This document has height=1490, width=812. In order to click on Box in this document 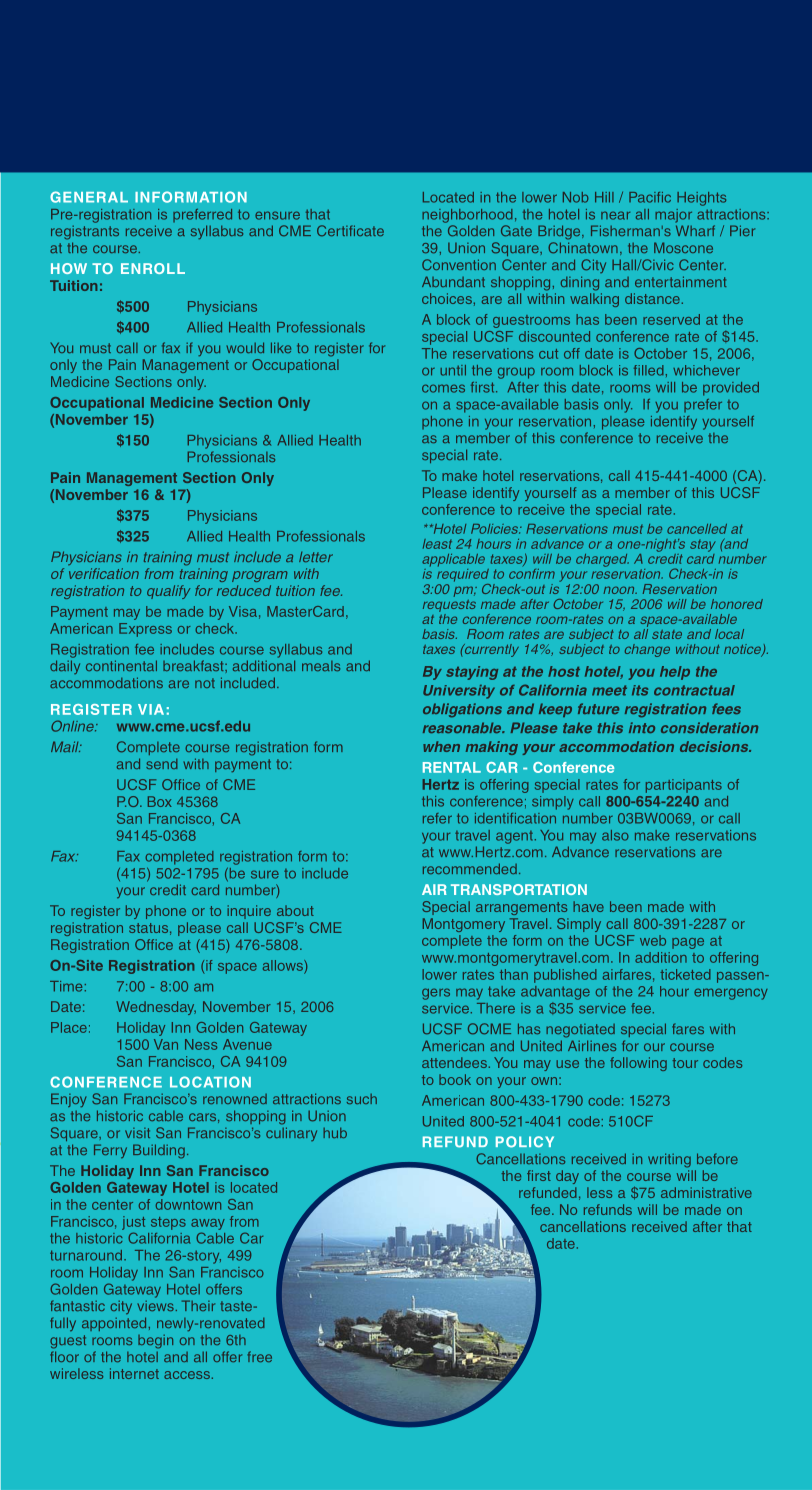, I will do `click(160, 801)`.
